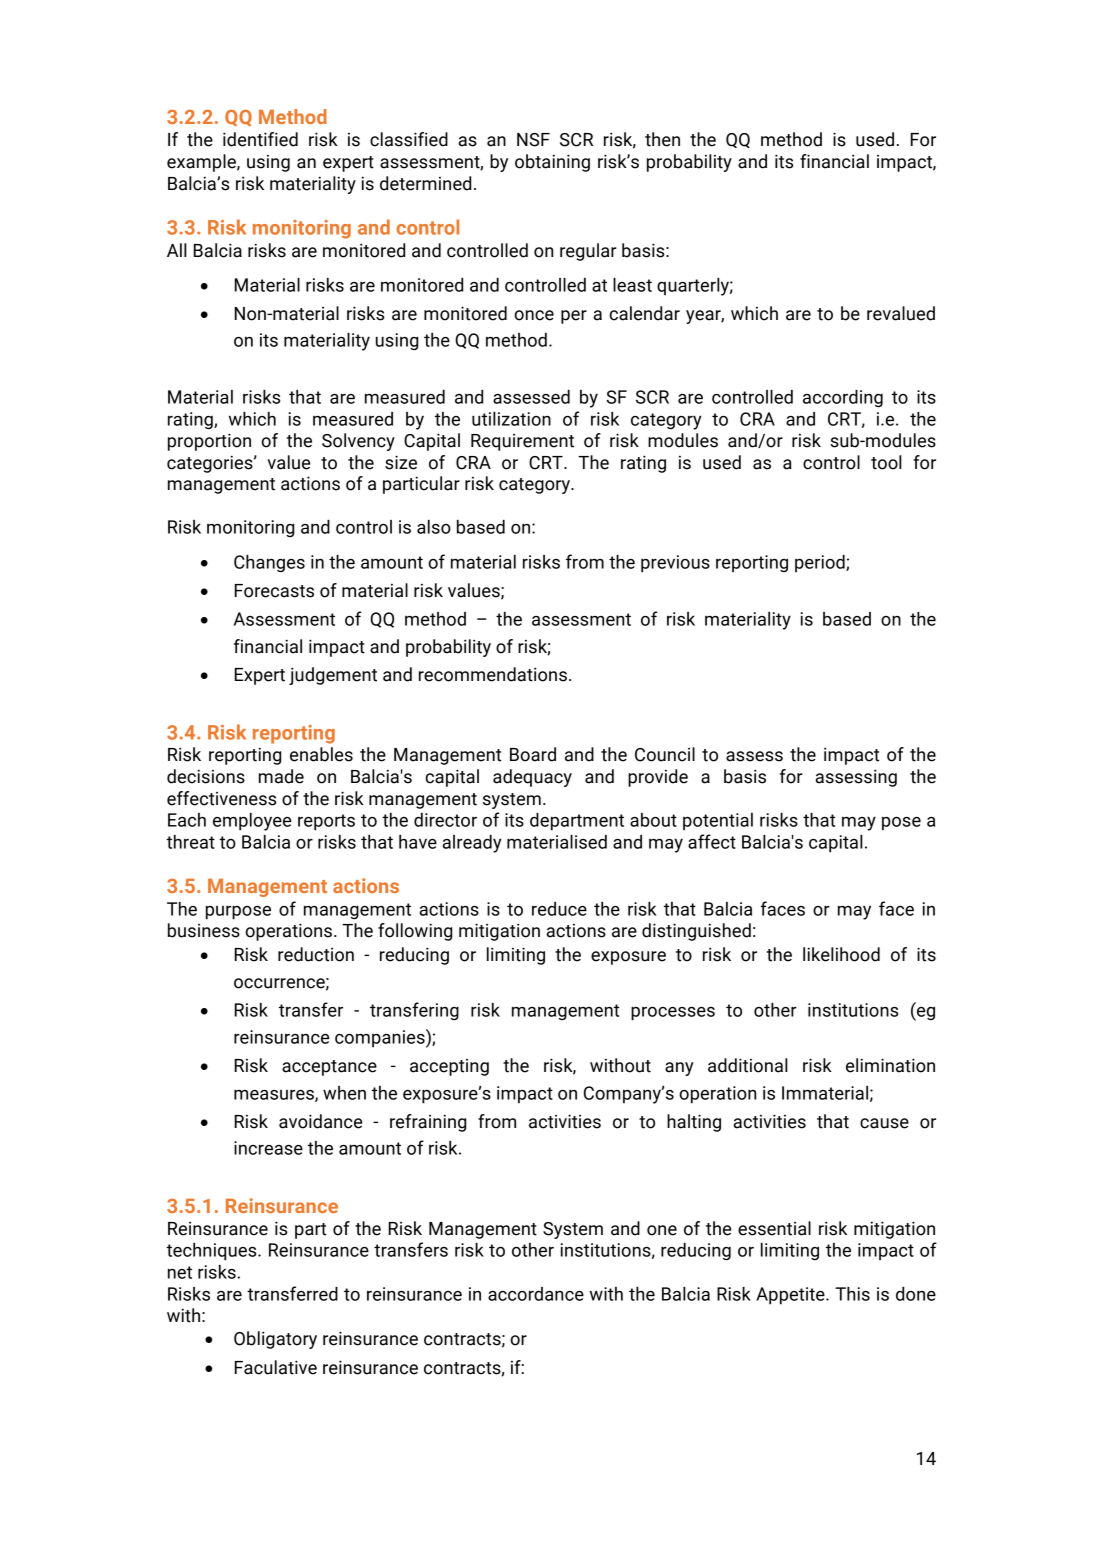 The width and height of the screenshot is (1102, 1559). Describe the element at coordinates (533, 754) in the screenshot. I see `Board` at that location.
